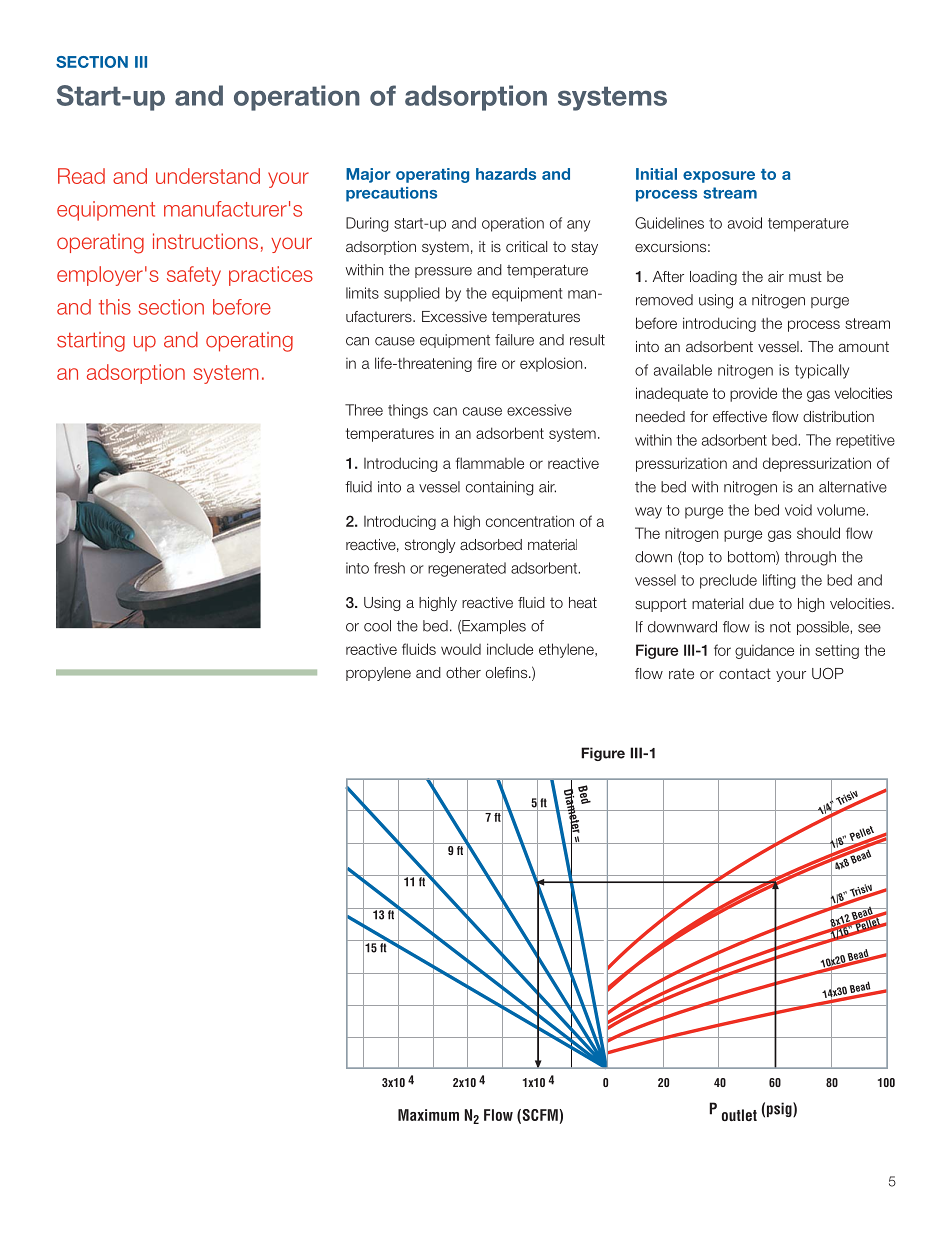 This screenshot has width=952, height=1233. Describe the element at coordinates (745, 673) in the screenshot. I see `contact` at that location.
